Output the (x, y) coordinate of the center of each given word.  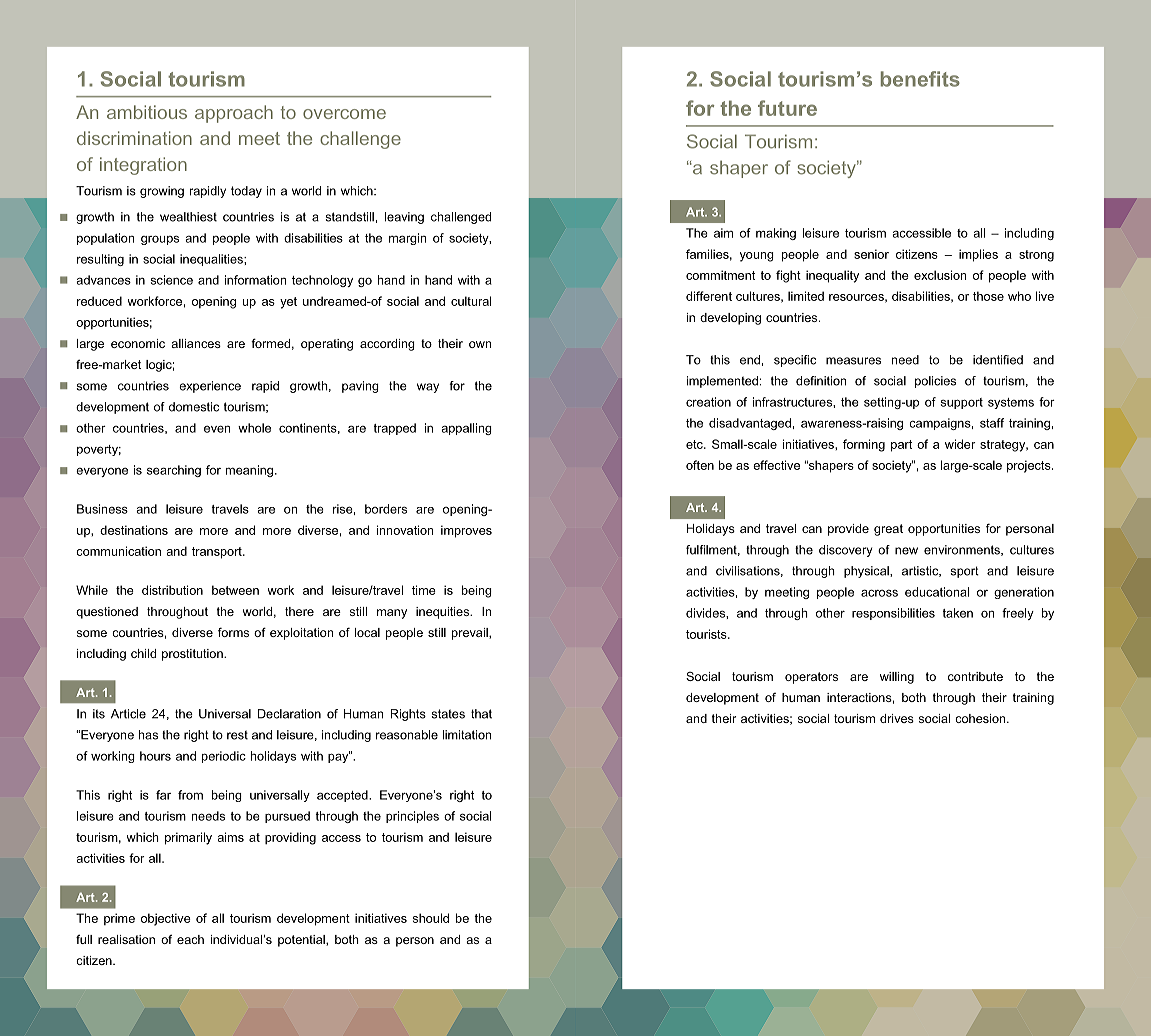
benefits (920, 79)
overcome (344, 114)
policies (935, 382)
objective (166, 919)
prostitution (193, 655)
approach (234, 114)
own (480, 344)
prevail (471, 634)
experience (210, 387)
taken (958, 613)
